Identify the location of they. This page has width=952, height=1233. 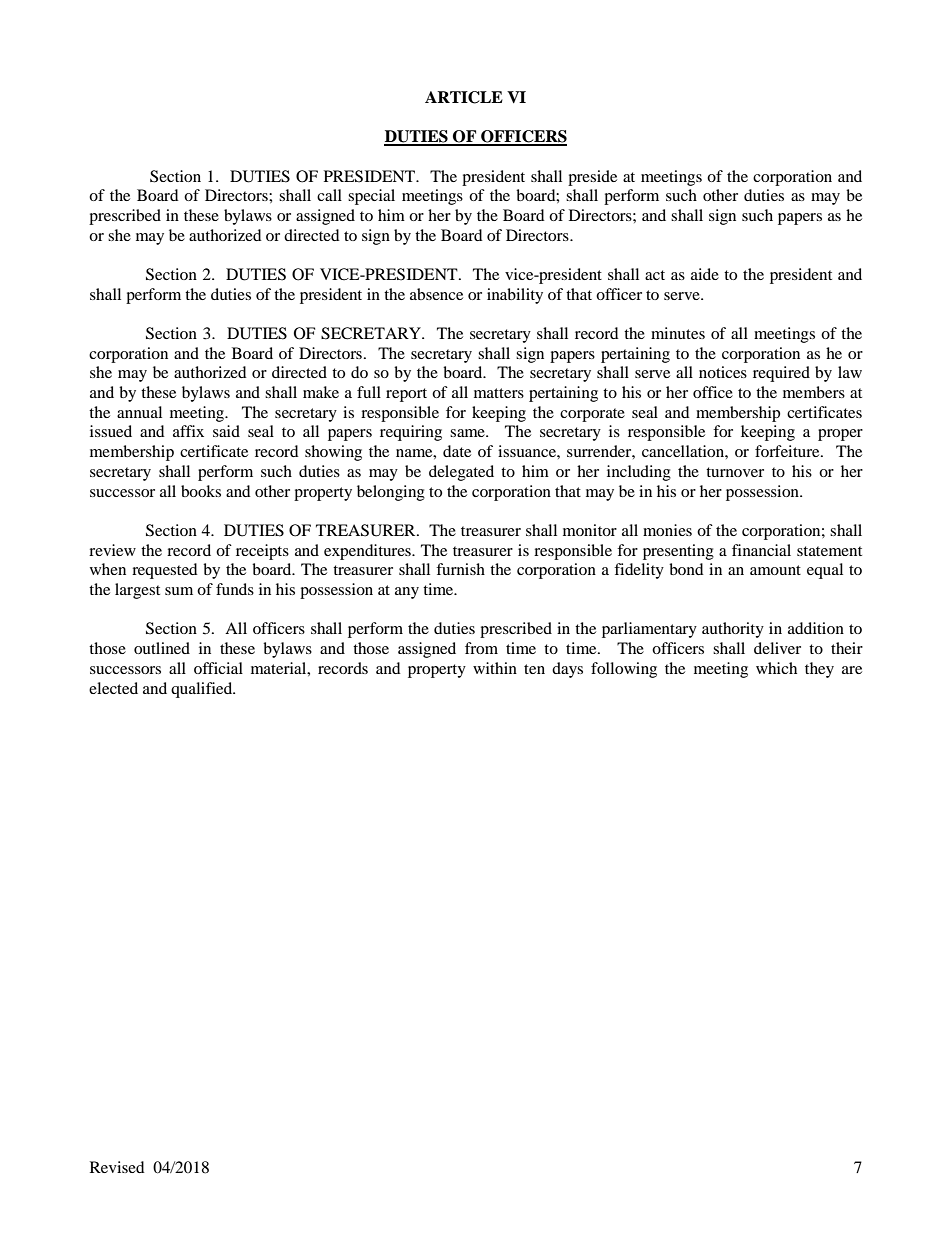
(819, 670).
